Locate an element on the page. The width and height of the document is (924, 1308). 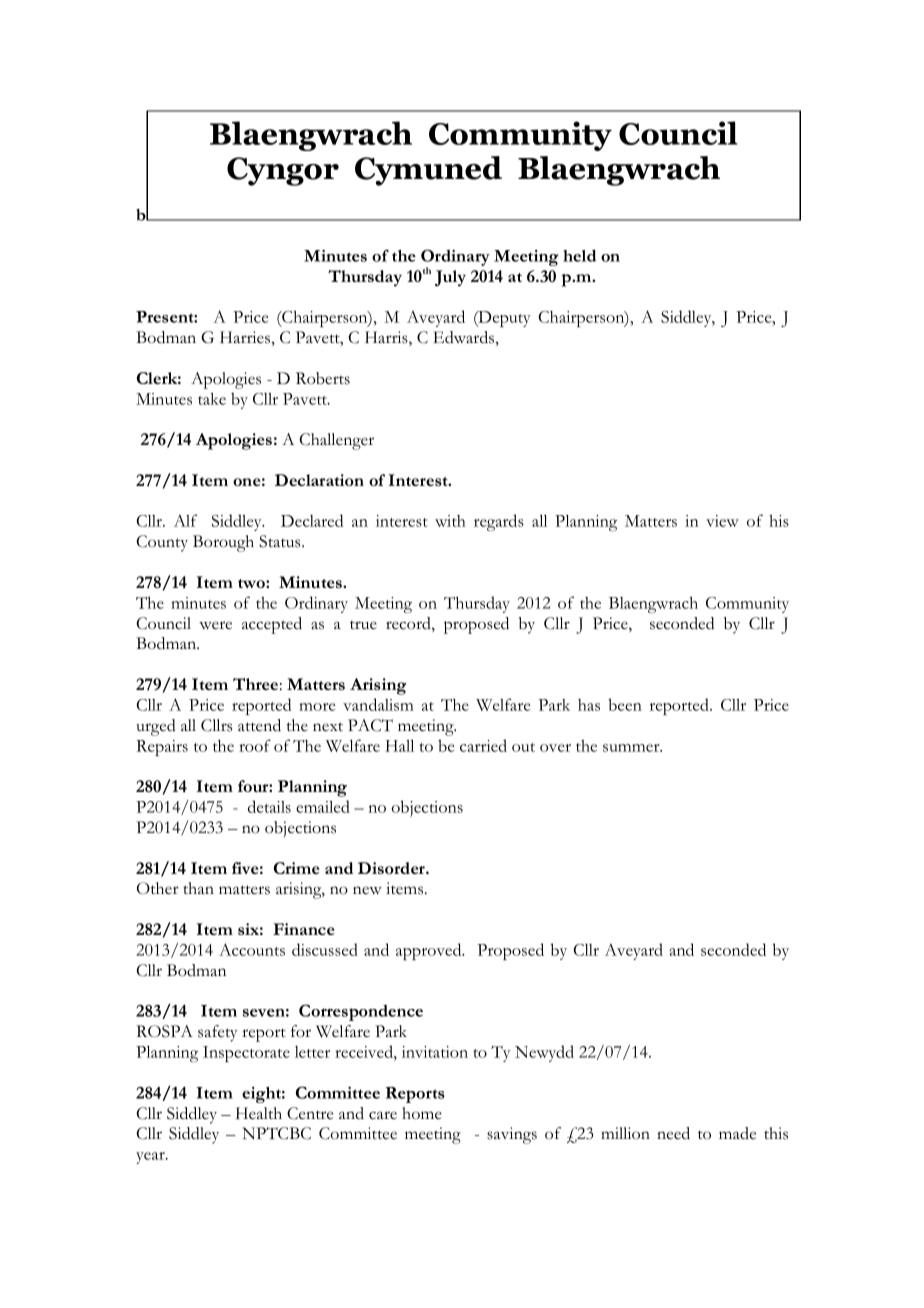
Health is located at coordinates (259, 1113).
